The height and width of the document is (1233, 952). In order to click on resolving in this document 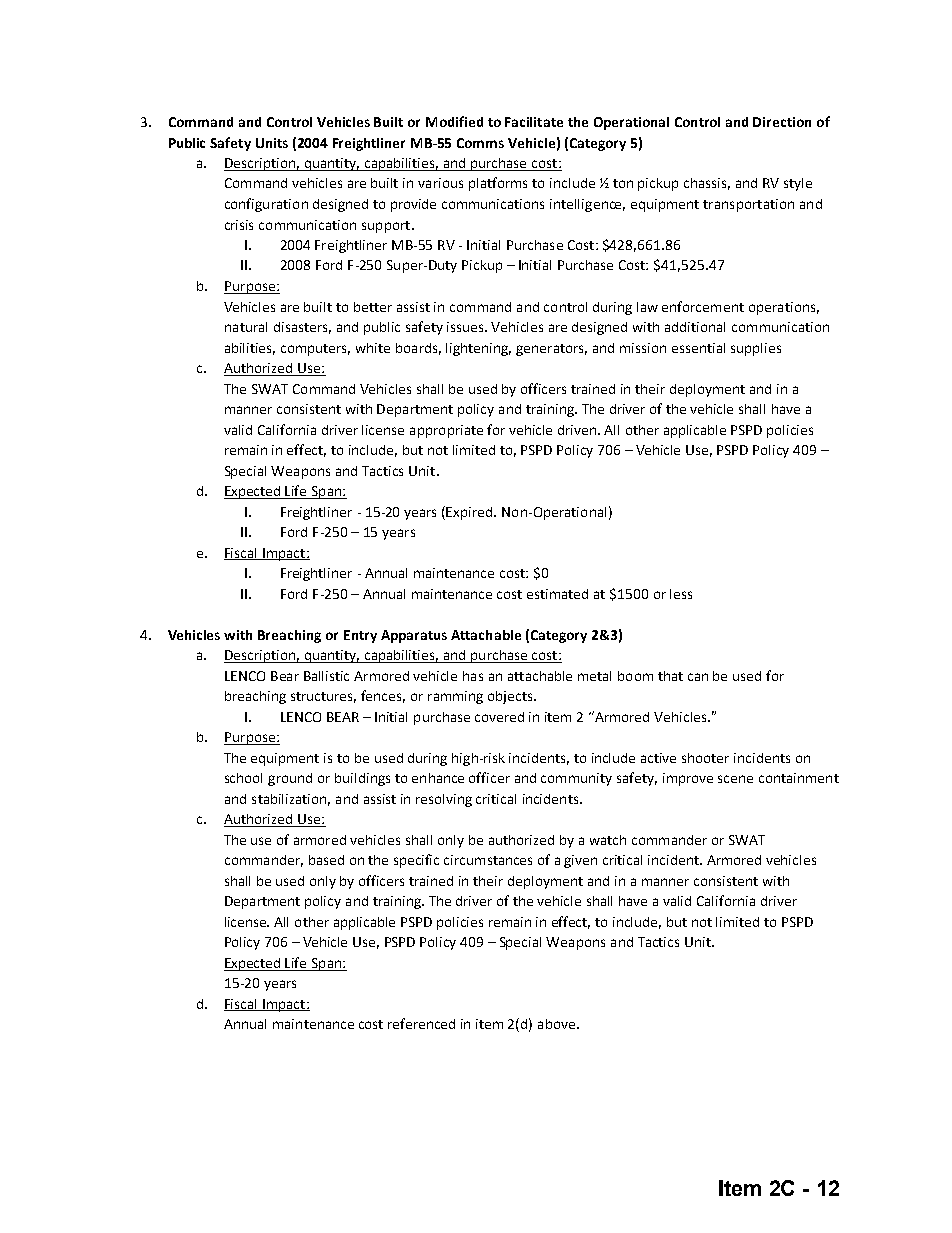, I will do `click(444, 800)`.
